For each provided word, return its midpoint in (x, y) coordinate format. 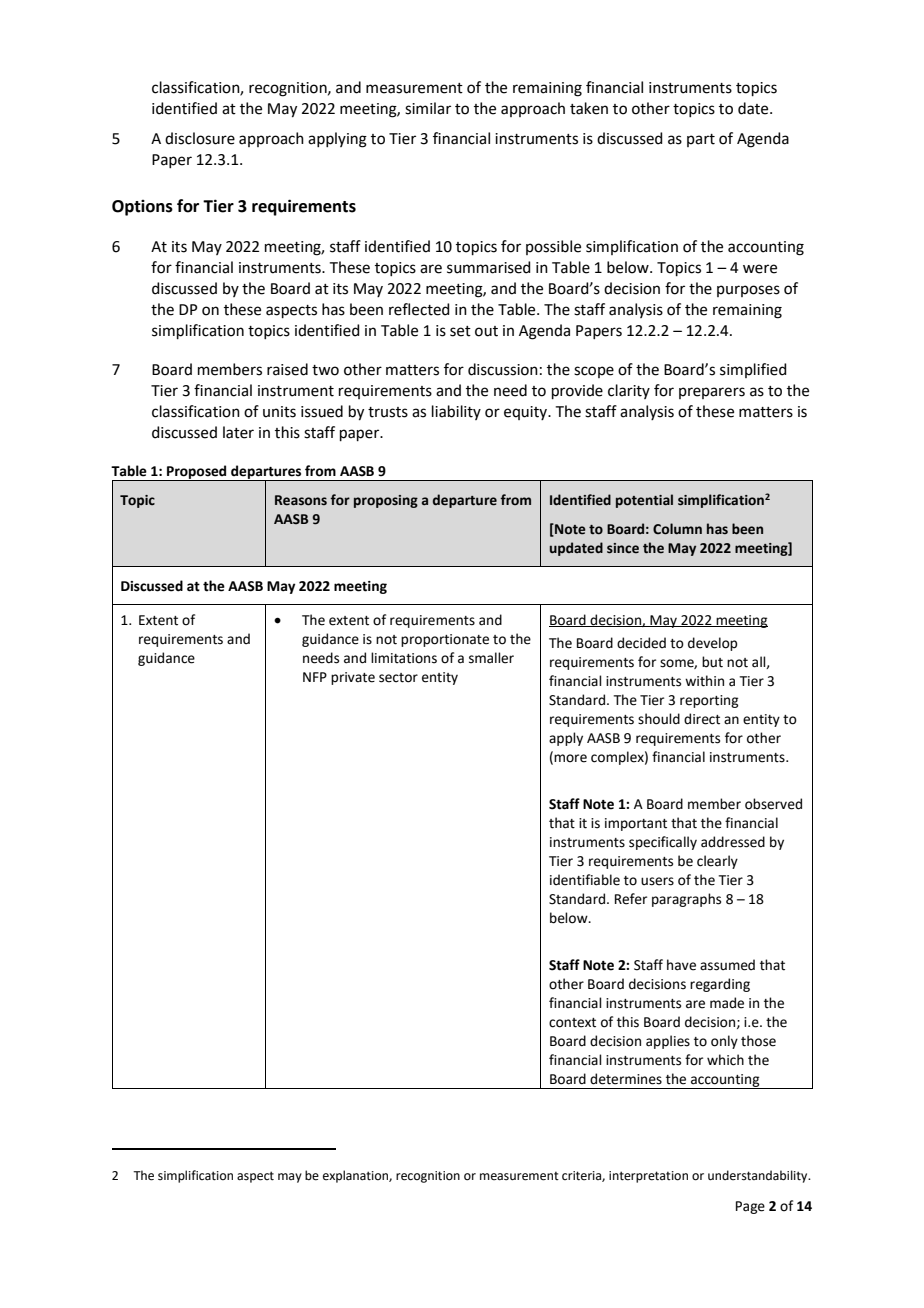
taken (589, 108)
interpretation (648, 1177)
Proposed (197, 473)
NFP (315, 677)
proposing (386, 501)
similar (428, 108)
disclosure (200, 138)
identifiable (585, 880)
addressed (733, 842)
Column (677, 529)
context (572, 1023)
